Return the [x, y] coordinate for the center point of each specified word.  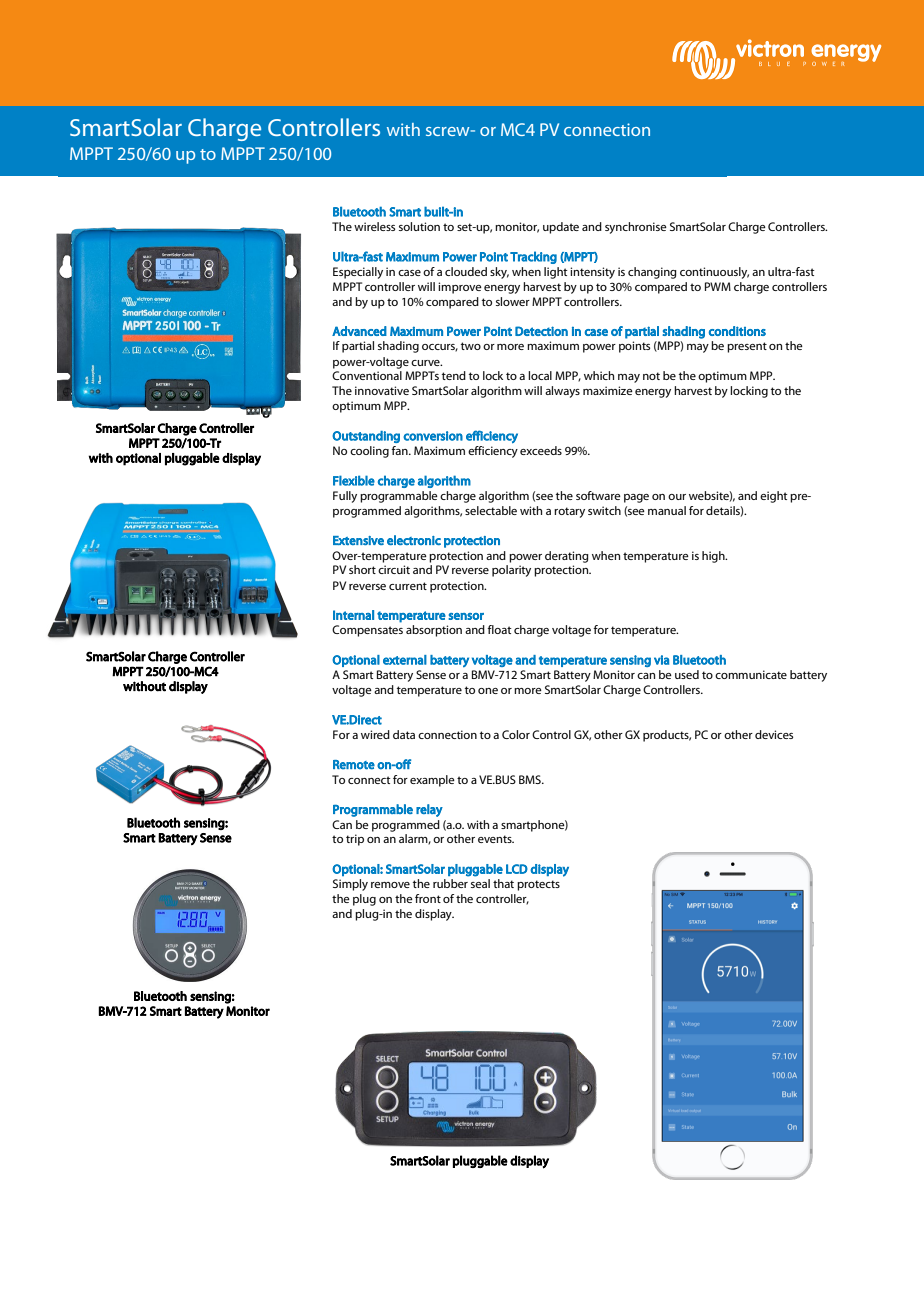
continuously [714, 273]
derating [567, 557]
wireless [374, 226]
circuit [394, 569]
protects [538, 885]
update [561, 228]
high [714, 557]
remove [390, 885]
